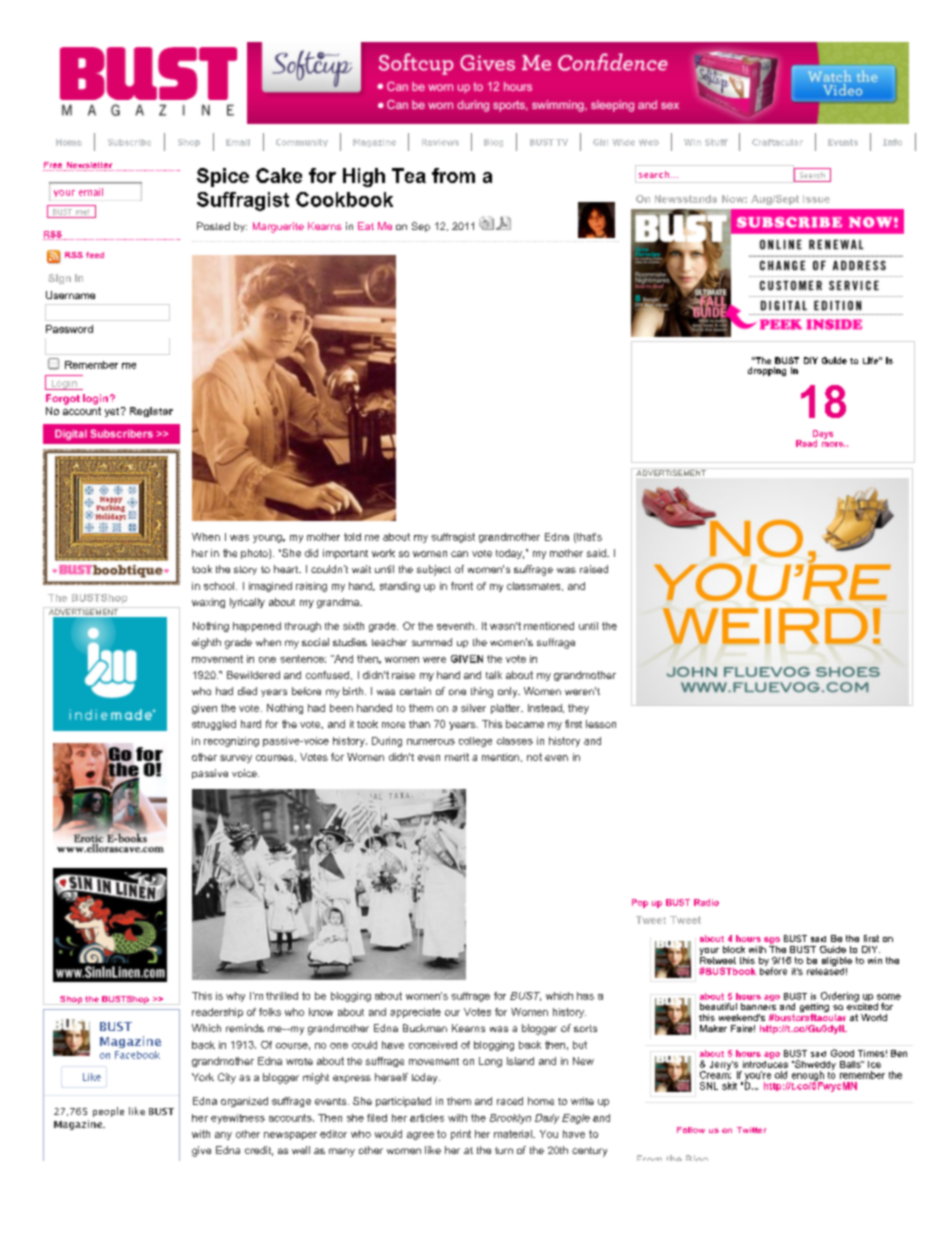  Describe the element at coordinates (108, 1112) in the page. I see `people` at that location.
